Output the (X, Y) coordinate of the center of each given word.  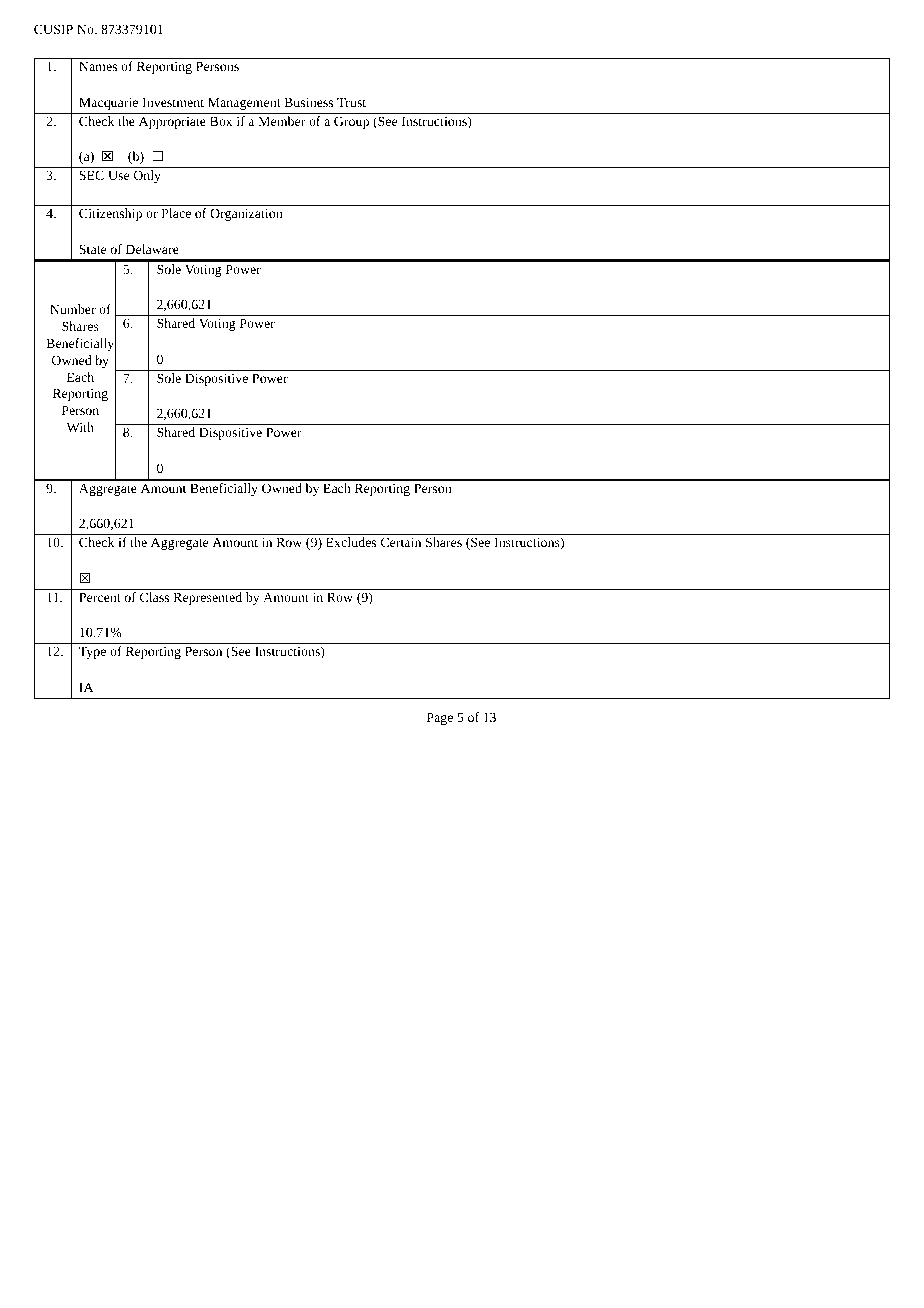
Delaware (152, 249)
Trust (351, 102)
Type (92, 653)
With (80, 427)
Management (244, 104)
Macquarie (108, 104)
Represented (207, 598)
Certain (401, 542)
